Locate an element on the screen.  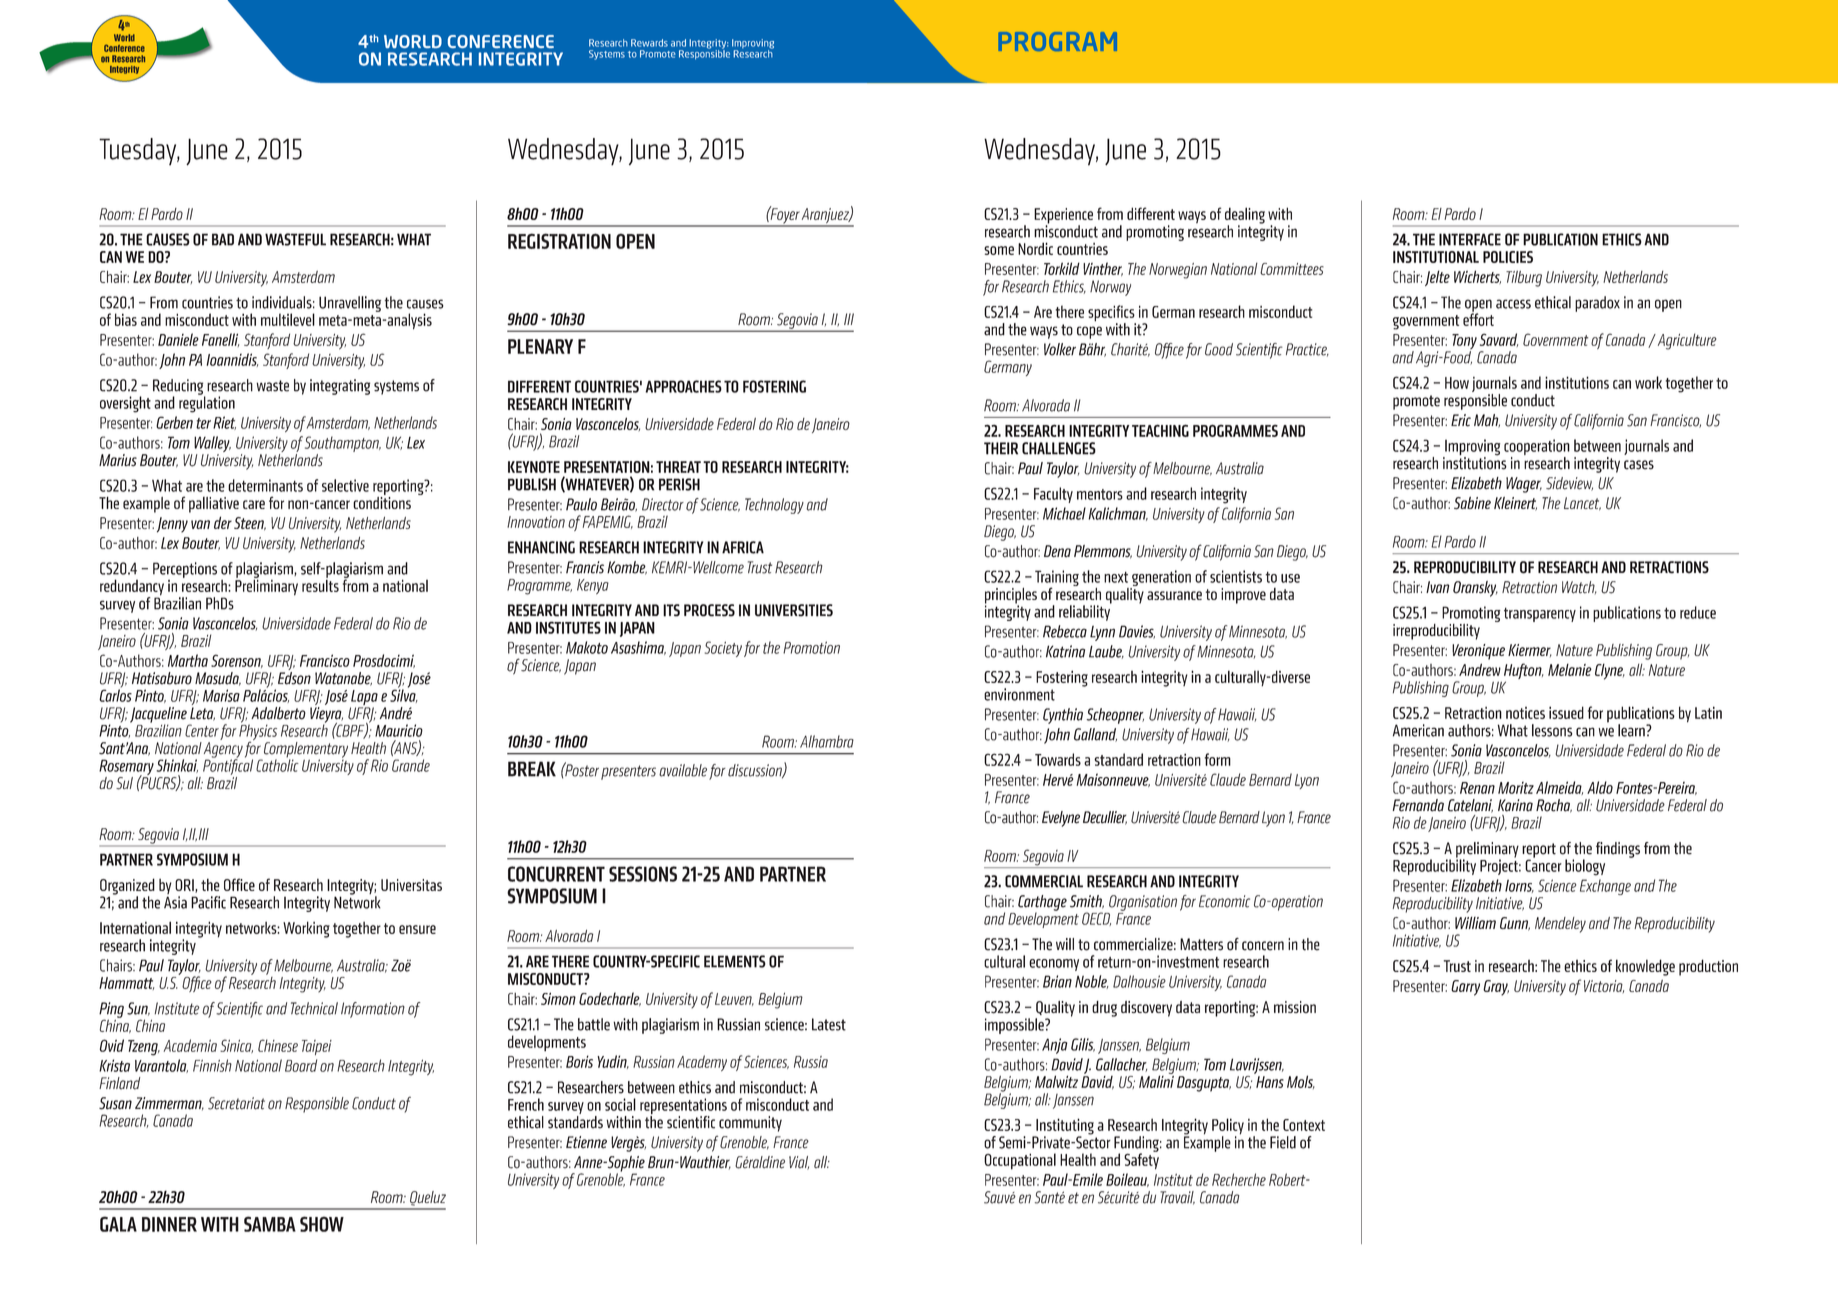
interface is located at coordinates (1470, 239).
